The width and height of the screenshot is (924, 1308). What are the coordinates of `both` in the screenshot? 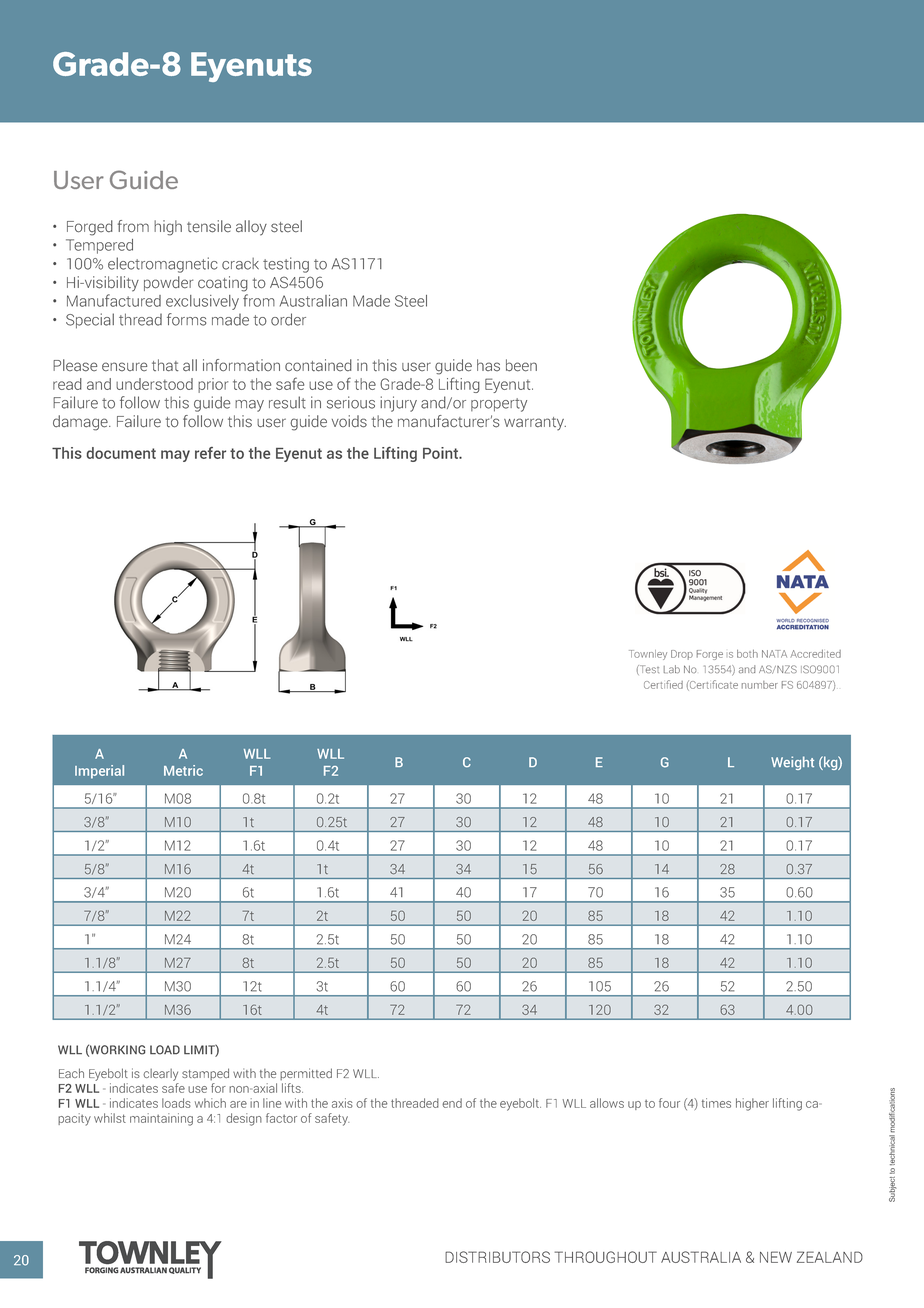 It's located at (747, 654).
